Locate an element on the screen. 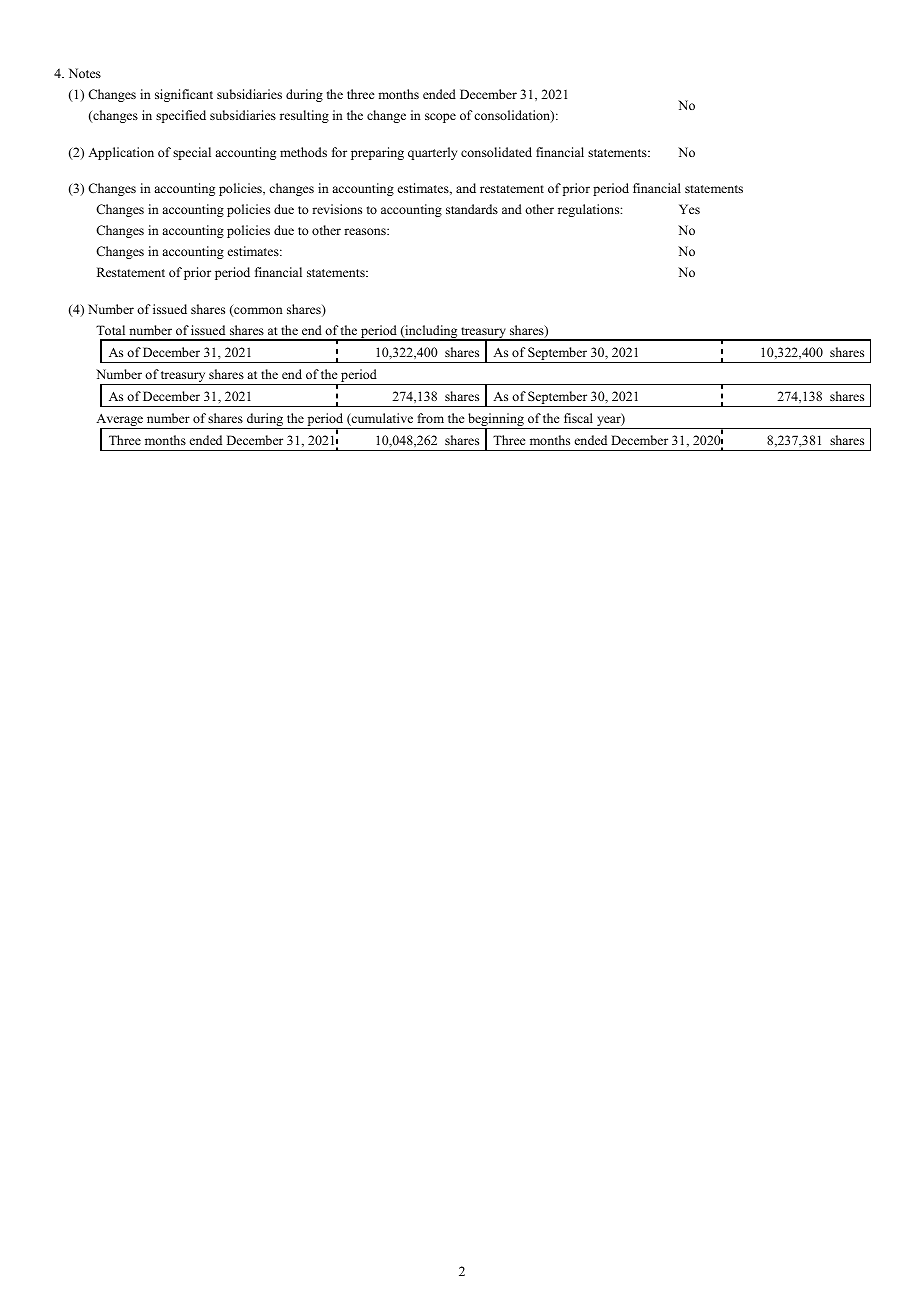  Yes is located at coordinates (689, 209).
